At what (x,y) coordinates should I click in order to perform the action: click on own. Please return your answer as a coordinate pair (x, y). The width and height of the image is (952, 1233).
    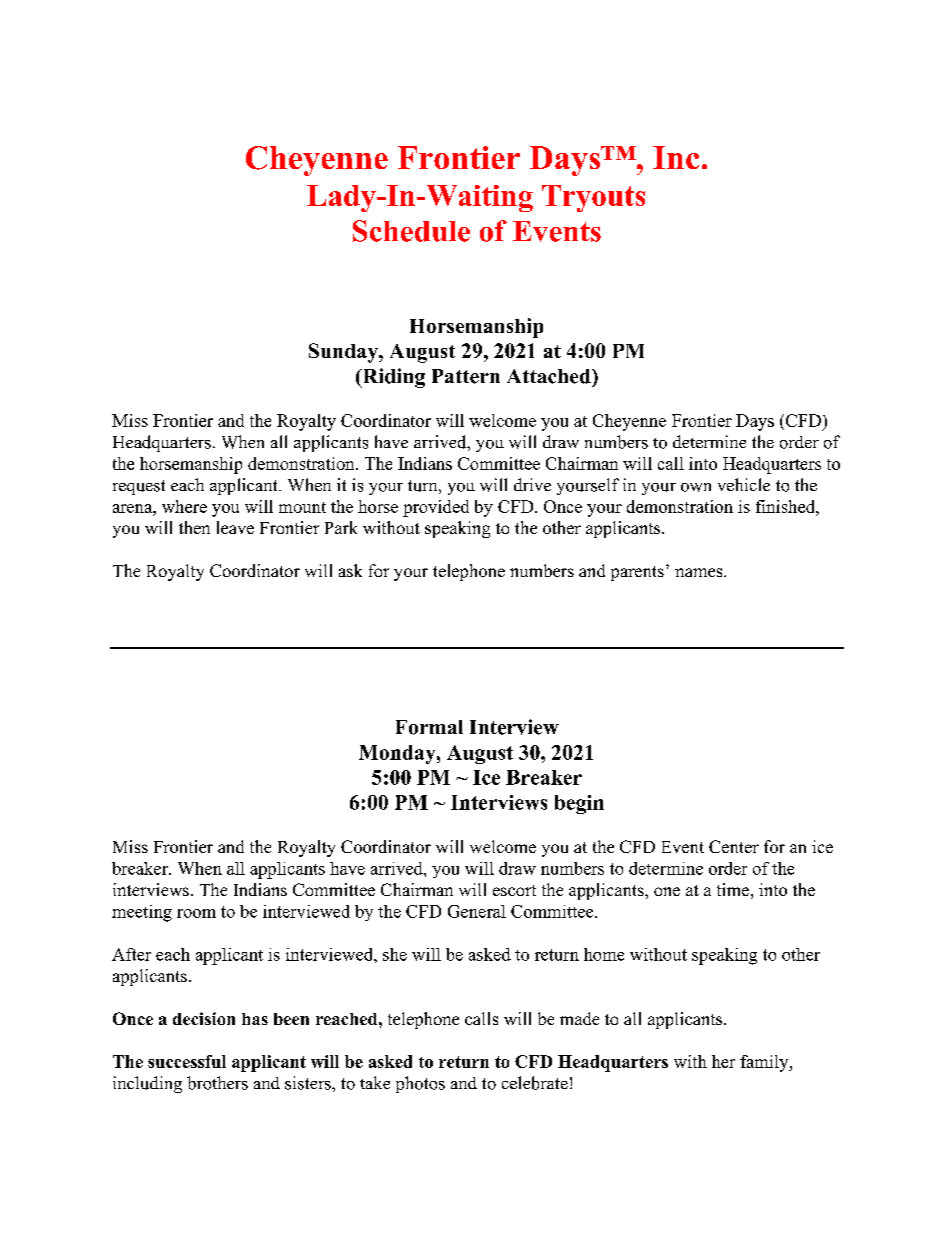
    Looking at the image, I should click on (696, 487).
